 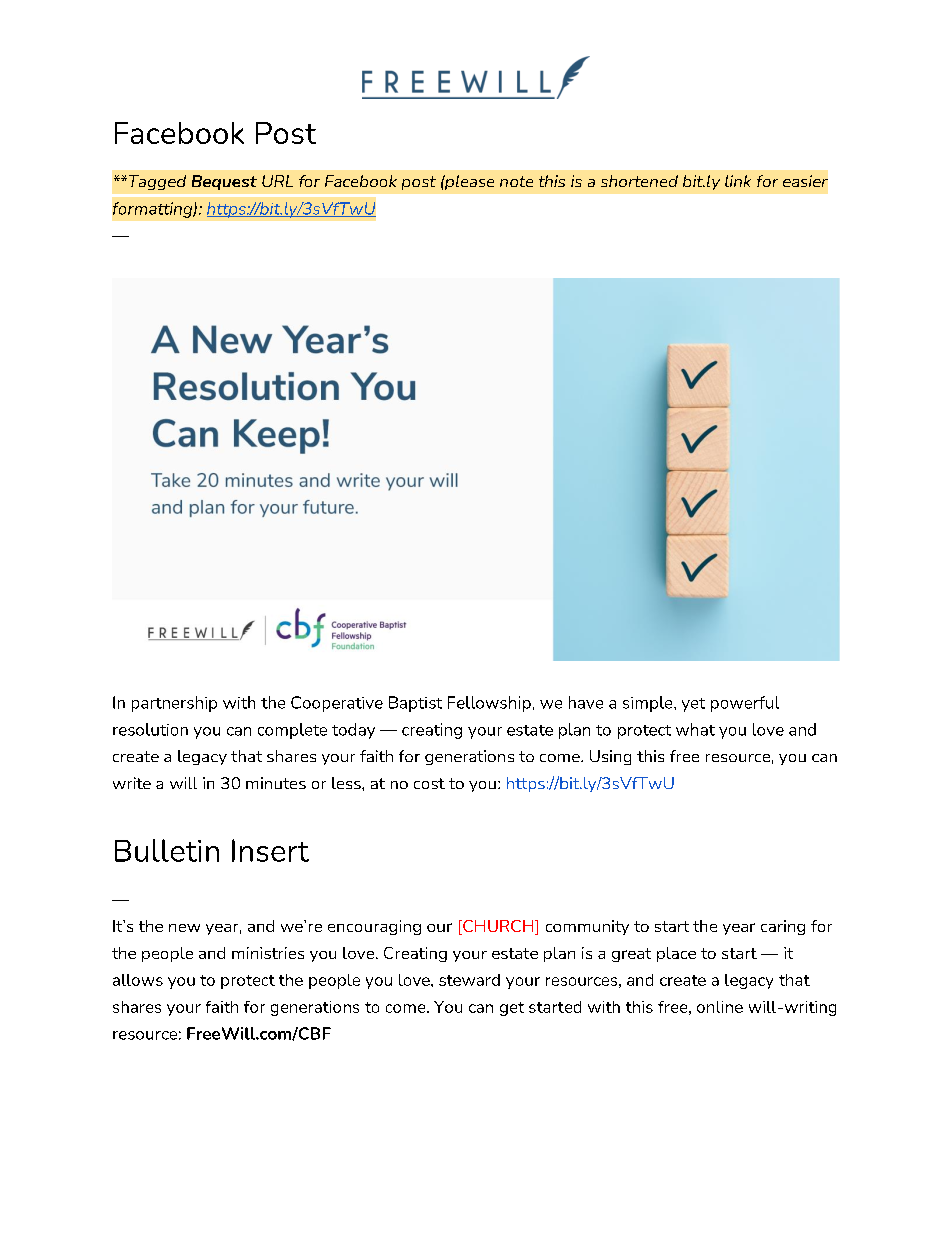 I want to click on Bequest, so click(x=224, y=182).
